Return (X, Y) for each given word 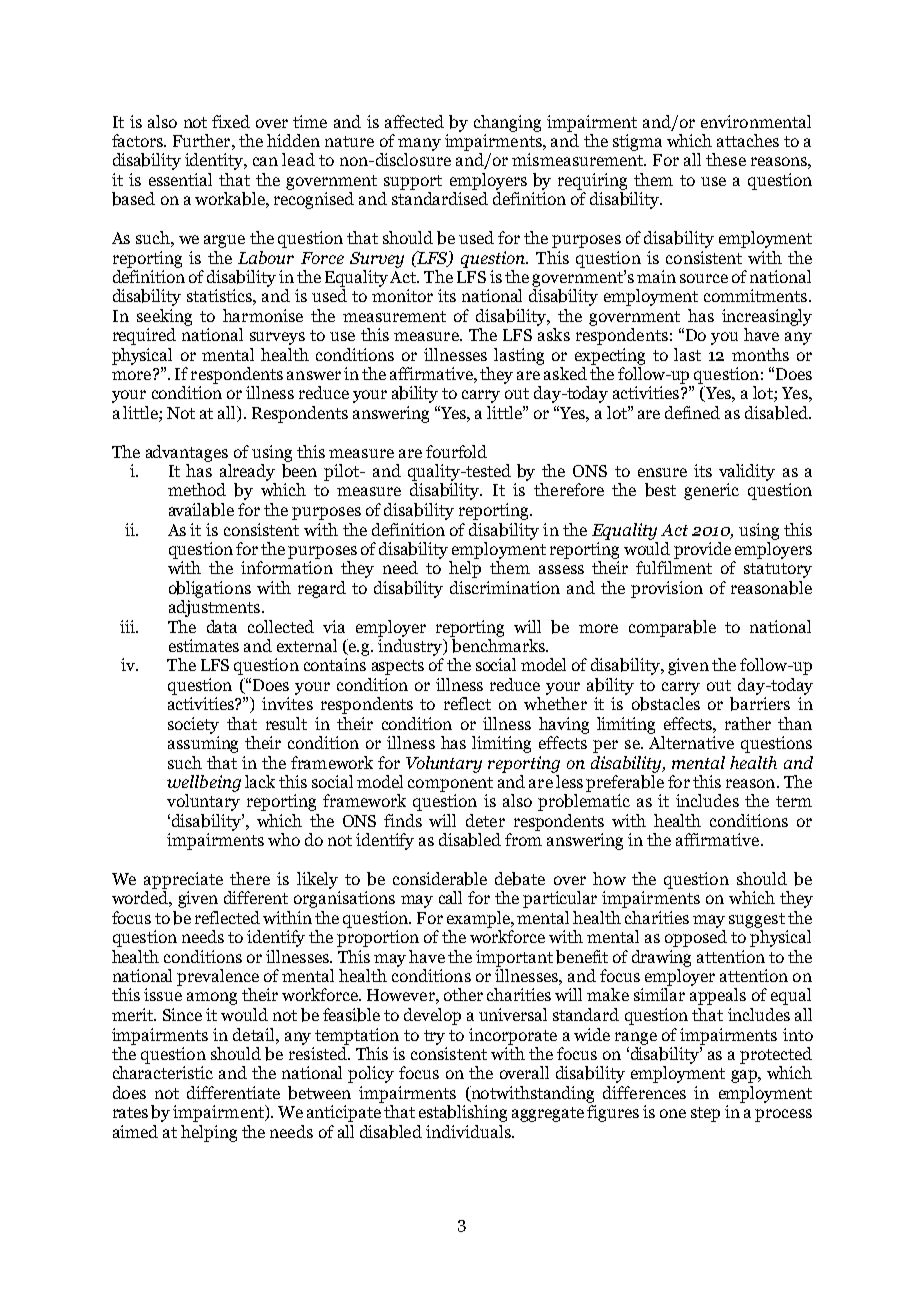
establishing (463, 1113)
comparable (672, 628)
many (419, 144)
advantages (187, 453)
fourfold (456, 451)
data (222, 626)
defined (692, 412)
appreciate (183, 880)
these (726, 159)
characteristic (163, 1072)
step (705, 1114)
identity (215, 161)
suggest (757, 920)
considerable (440, 879)
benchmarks (499, 646)
